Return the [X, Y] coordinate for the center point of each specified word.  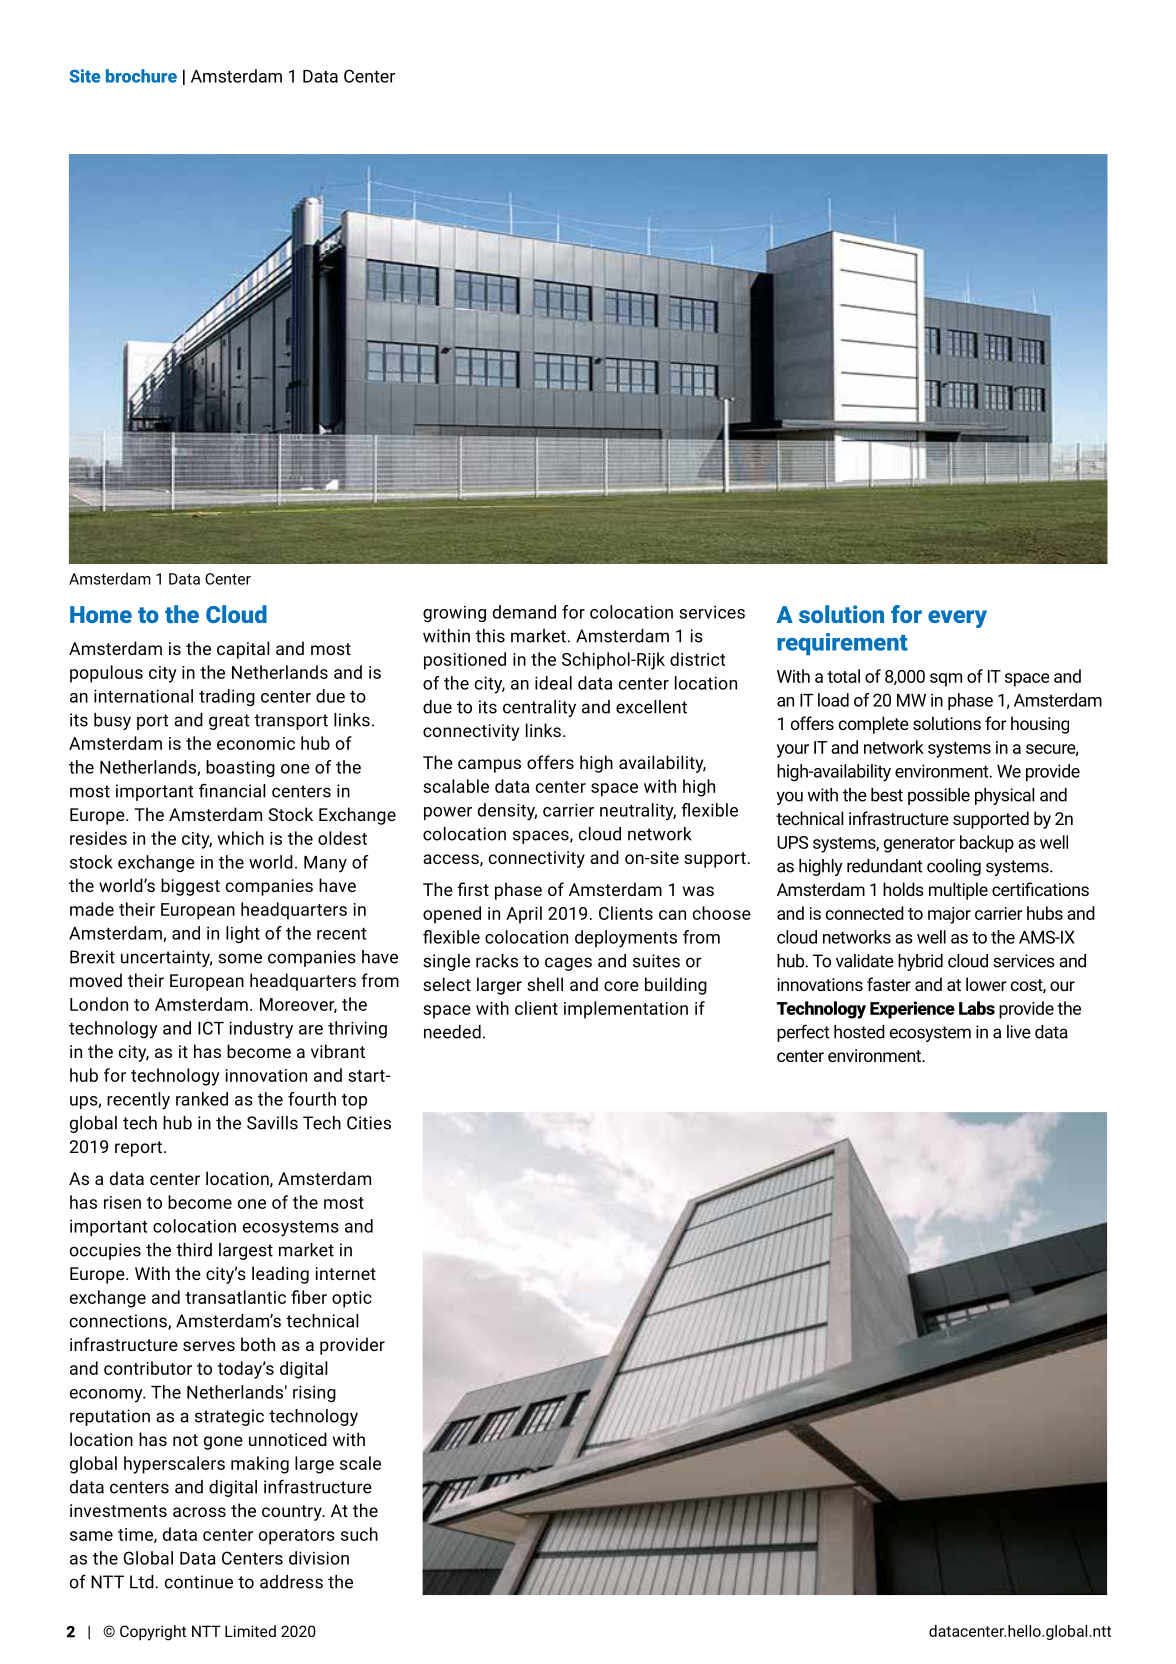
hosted [859, 1032]
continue [198, 1582]
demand [524, 612]
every [957, 619]
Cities [369, 1123]
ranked [202, 1099]
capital [243, 650]
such [359, 1534]
